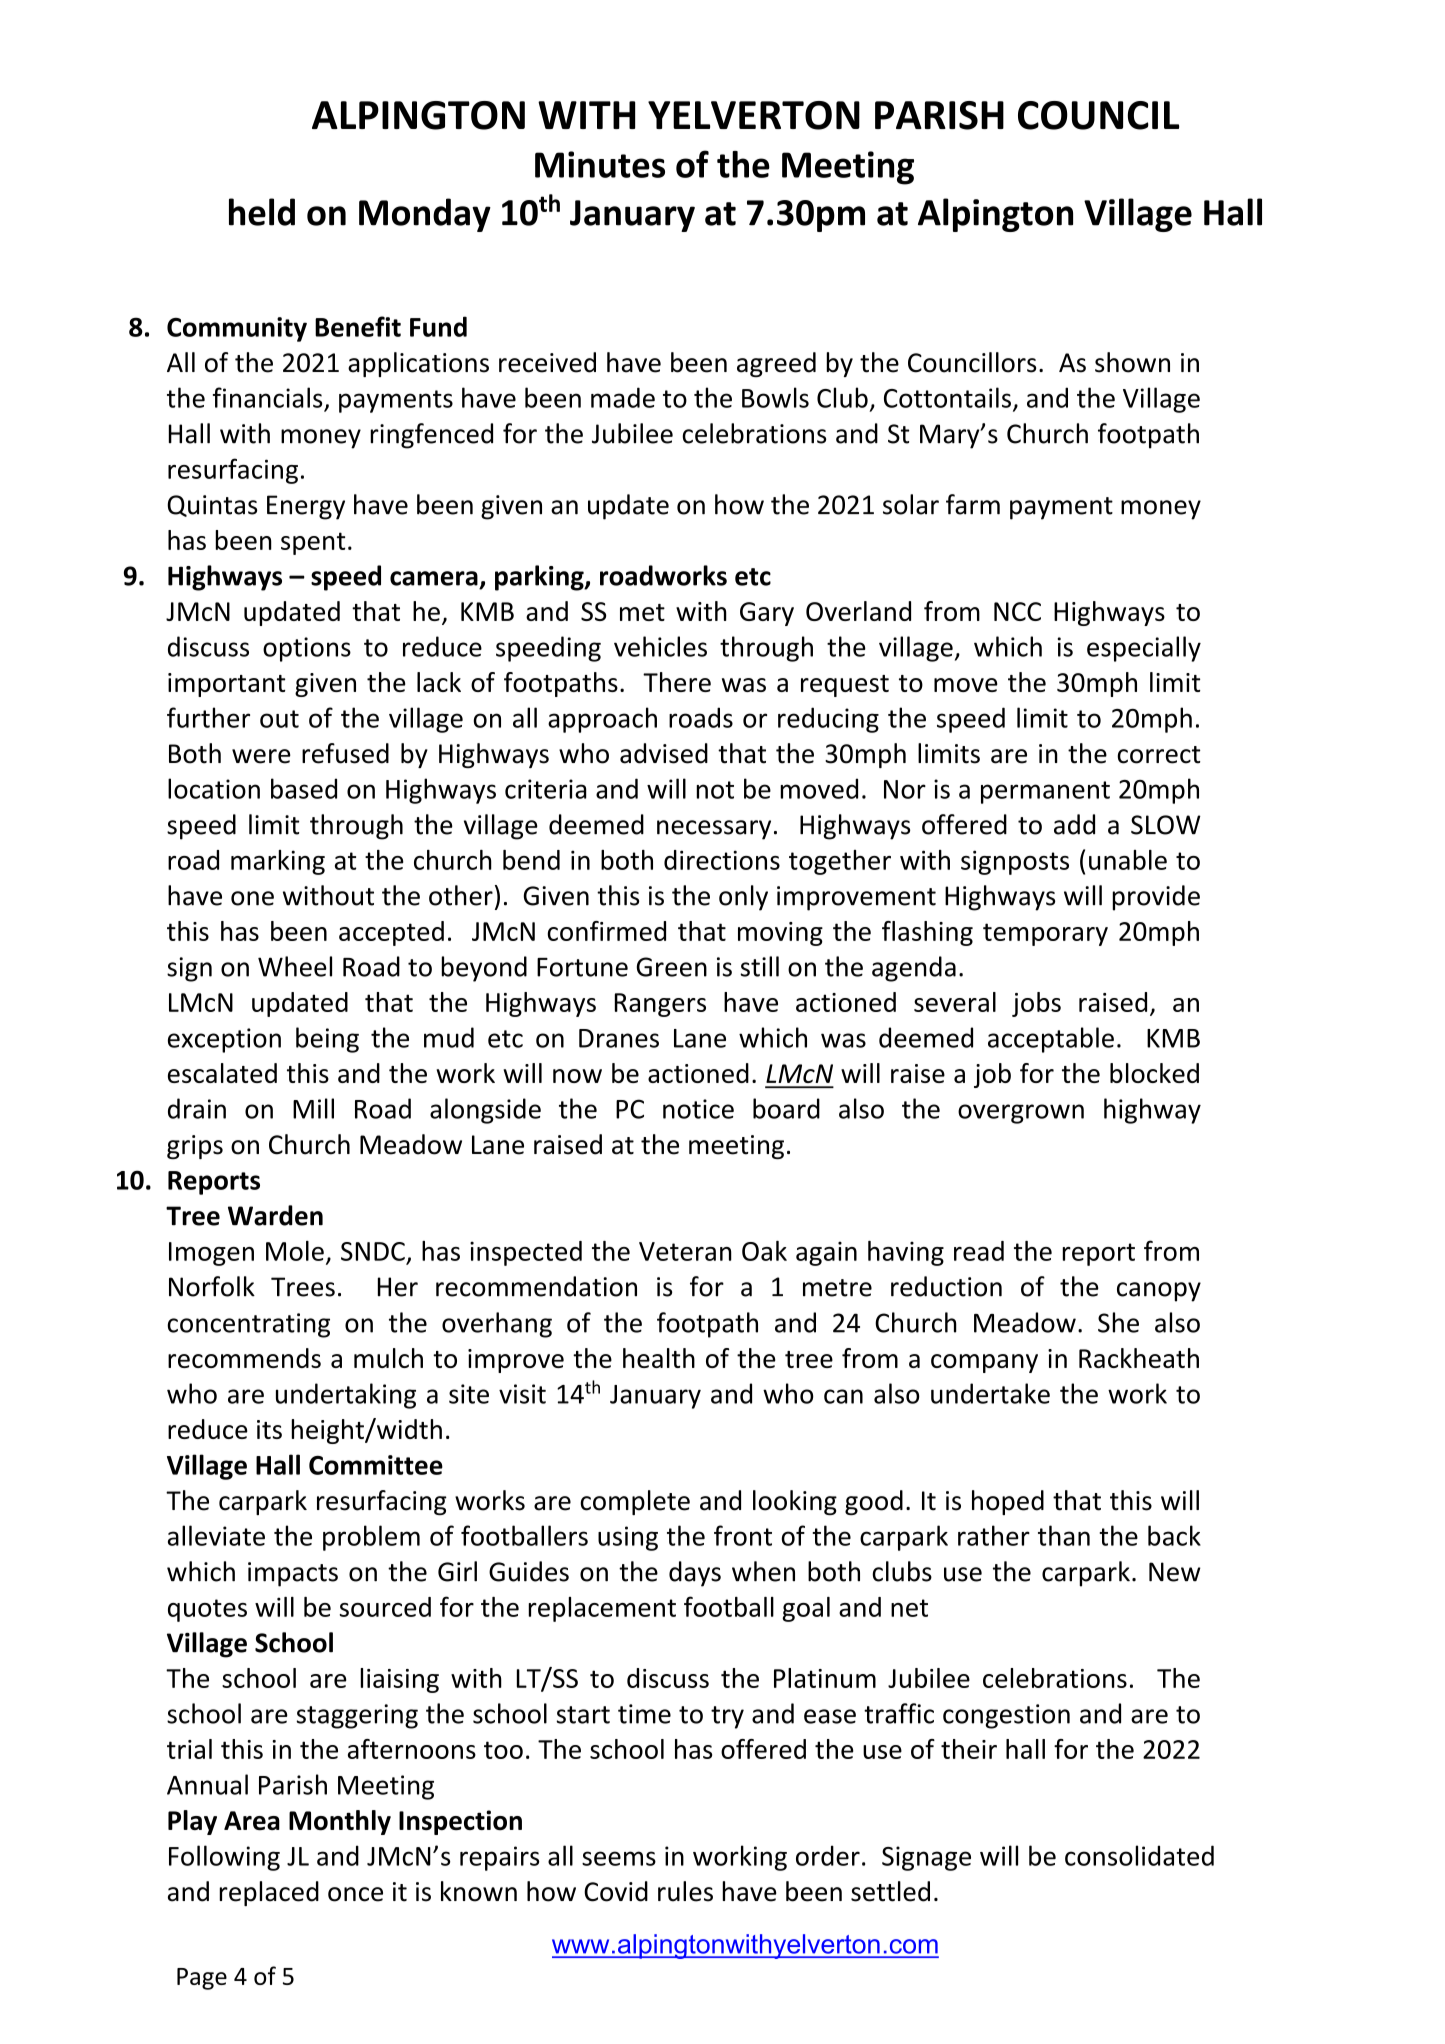 Image resolution: width=1445 pixels, height=2044 pixels. What do you see at coordinates (269, 1893) in the page?
I see `replaced` at bounding box center [269, 1893].
